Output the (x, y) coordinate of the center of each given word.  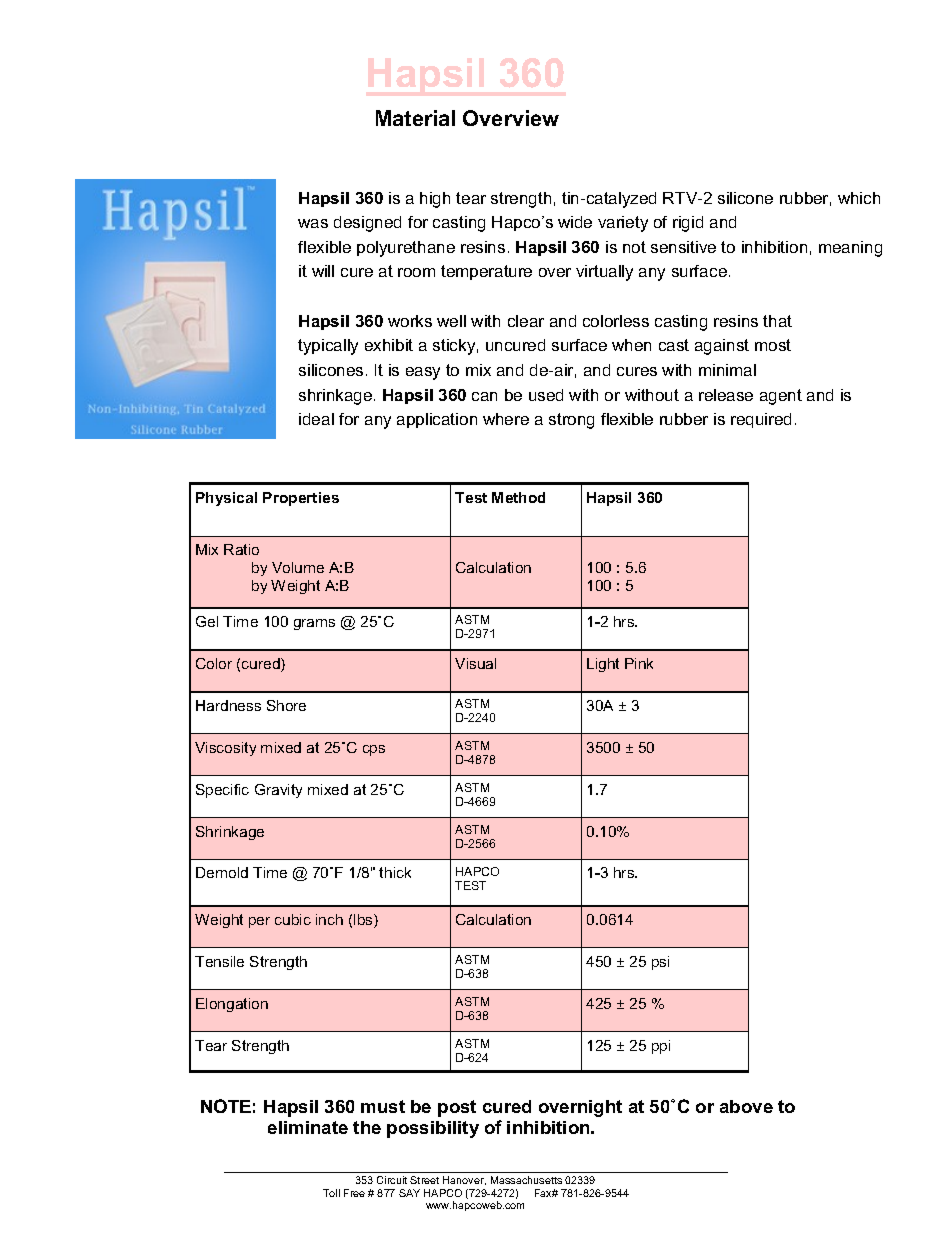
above (746, 1106)
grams (314, 624)
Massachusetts (526, 1180)
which (859, 198)
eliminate (308, 1127)
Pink (639, 663)
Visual (475, 663)
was (313, 223)
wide (575, 222)
